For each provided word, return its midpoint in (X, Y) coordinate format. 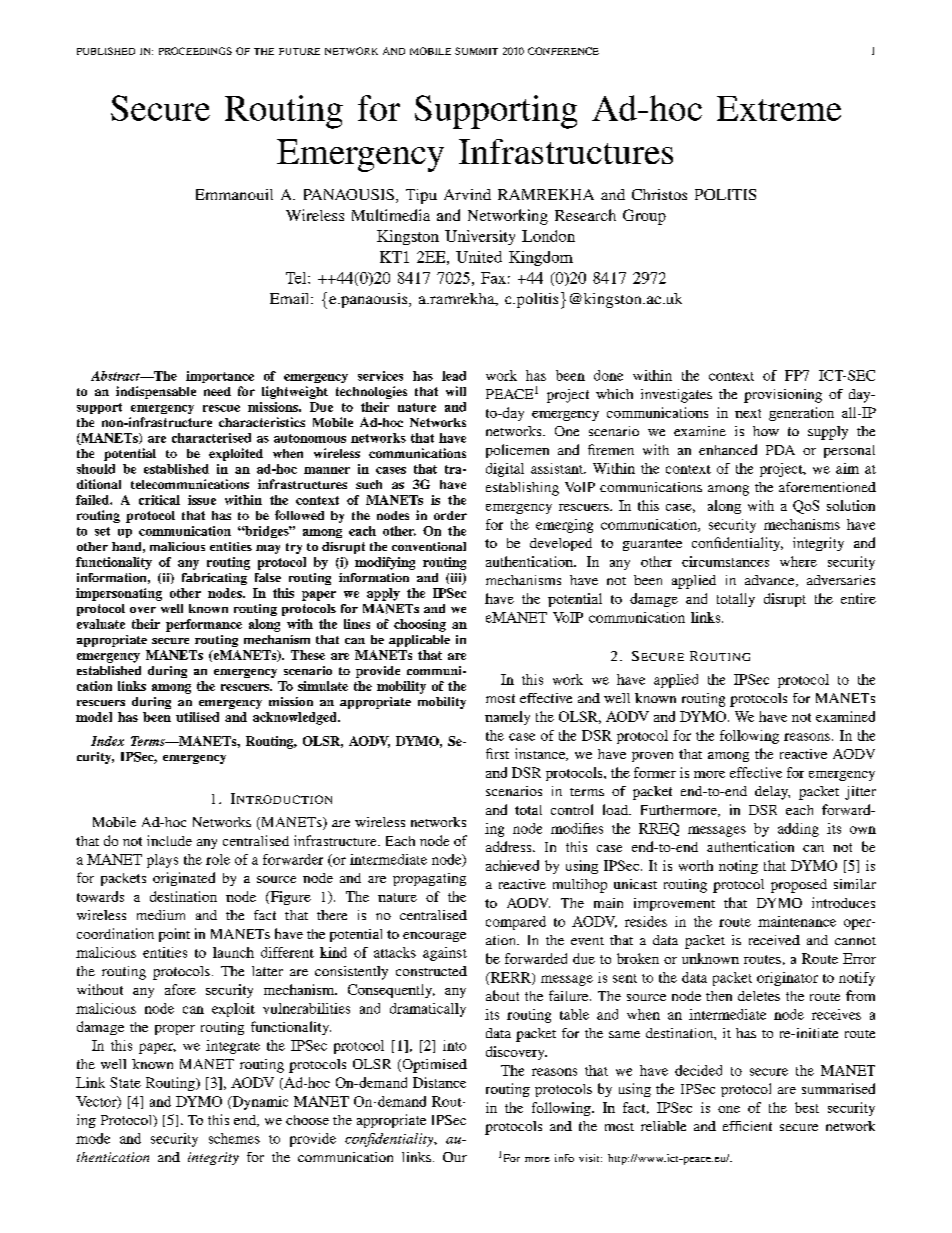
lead (454, 376)
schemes (234, 1138)
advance (771, 581)
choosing (420, 625)
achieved (512, 865)
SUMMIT (476, 51)
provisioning (783, 396)
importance (220, 377)
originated (184, 879)
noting (738, 867)
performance (204, 625)
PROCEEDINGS (195, 51)
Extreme (779, 108)
